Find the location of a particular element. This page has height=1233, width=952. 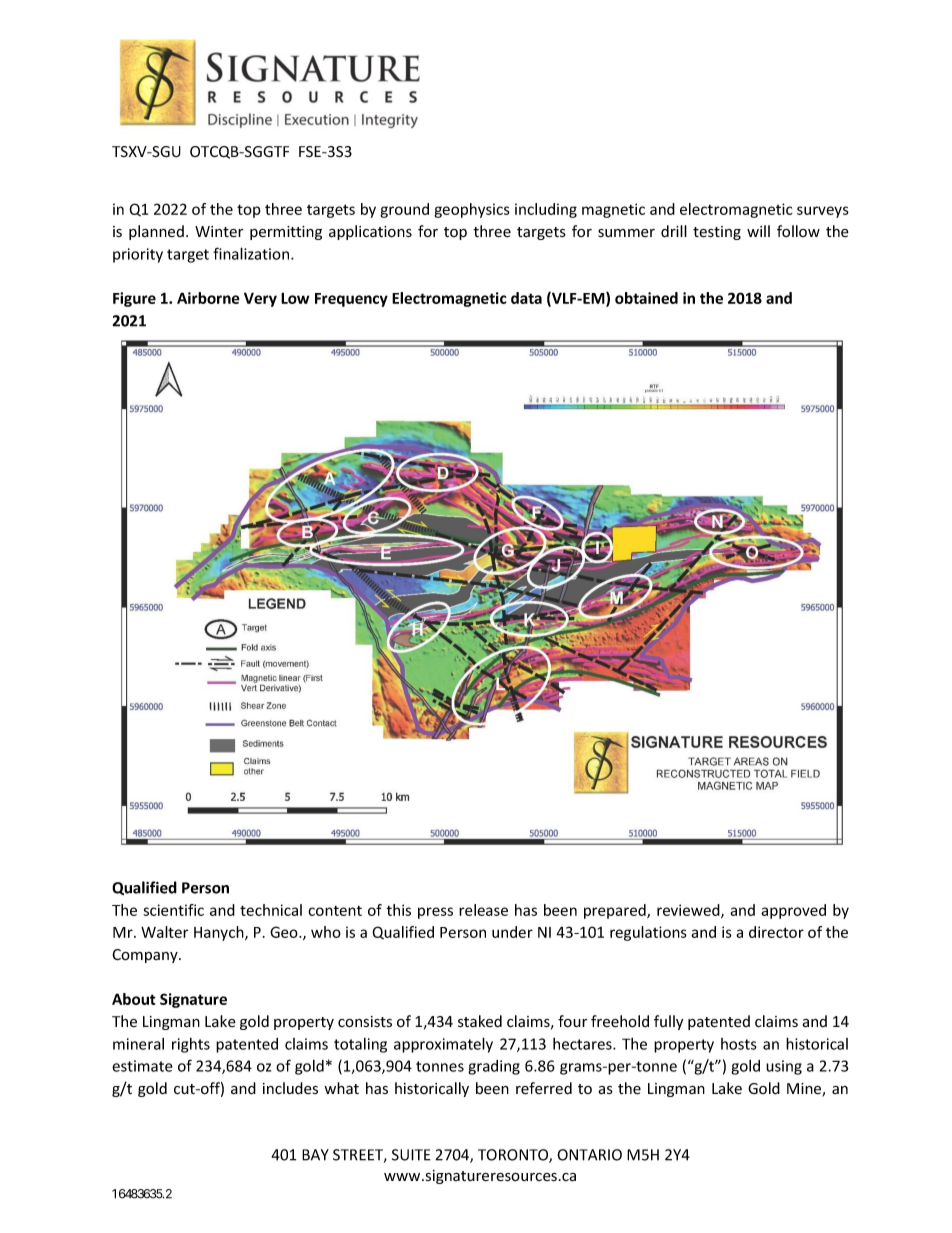

Airborne is located at coordinates (208, 298).
